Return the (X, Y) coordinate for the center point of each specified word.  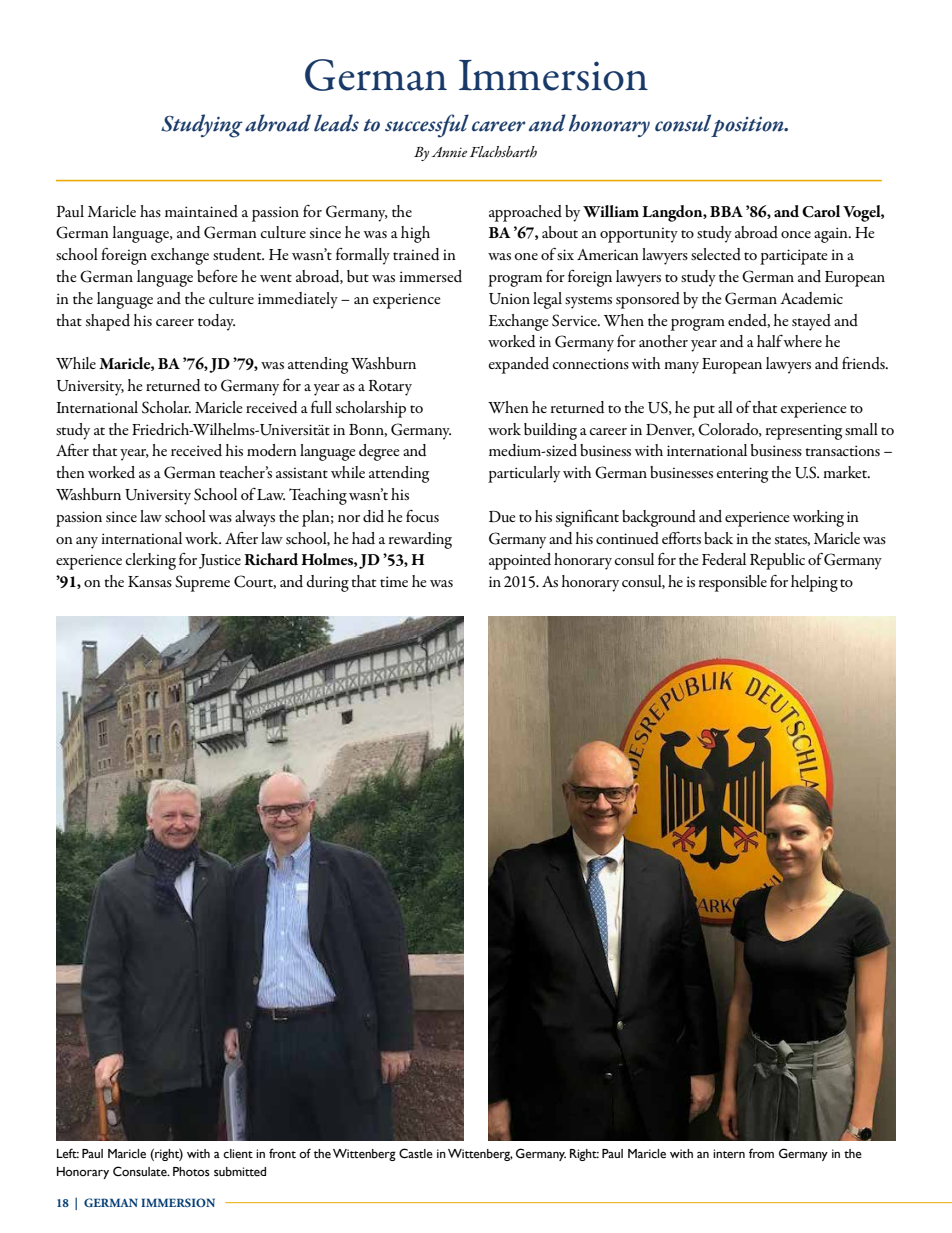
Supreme (202, 583)
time (394, 581)
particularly (524, 474)
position (748, 127)
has (150, 211)
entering (742, 475)
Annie (449, 152)
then (70, 472)
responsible (733, 583)
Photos (191, 1171)
